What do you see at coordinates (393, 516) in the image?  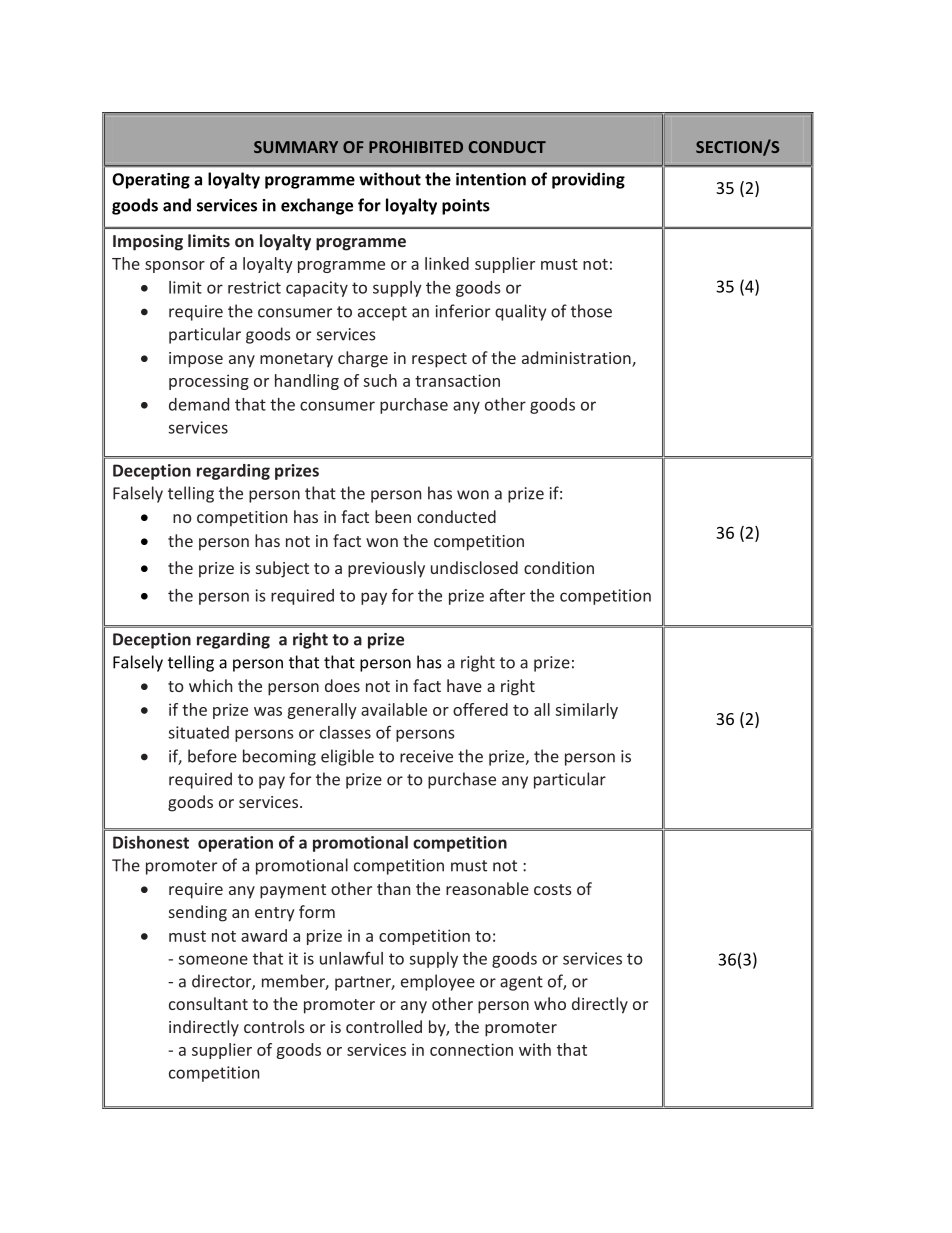 I see `been` at bounding box center [393, 516].
